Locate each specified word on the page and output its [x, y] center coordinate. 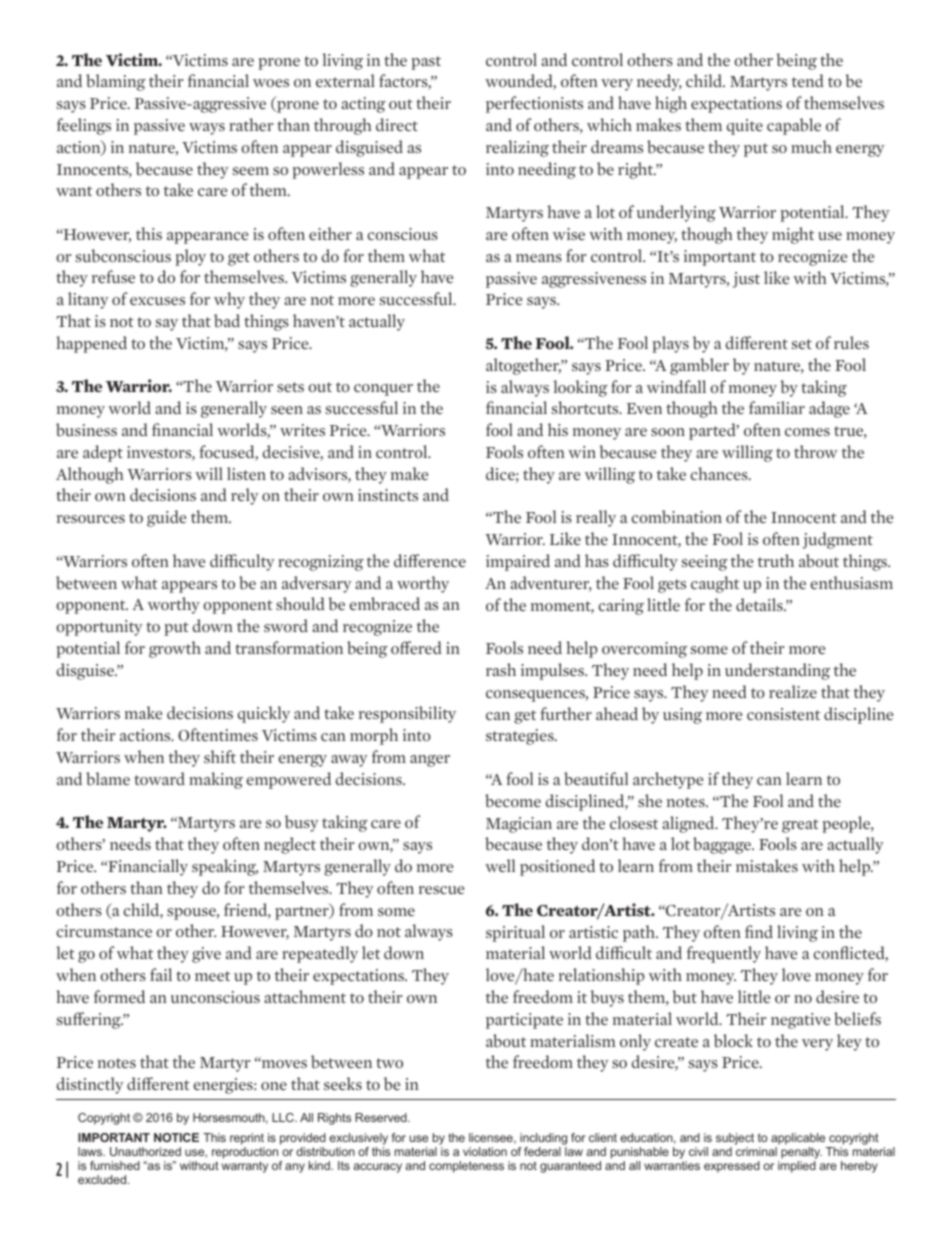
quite [745, 127]
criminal [756, 1151]
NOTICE [176, 1137]
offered [416, 647]
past [426, 63]
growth [175, 649]
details [760, 604]
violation [485, 1151]
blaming [116, 82]
